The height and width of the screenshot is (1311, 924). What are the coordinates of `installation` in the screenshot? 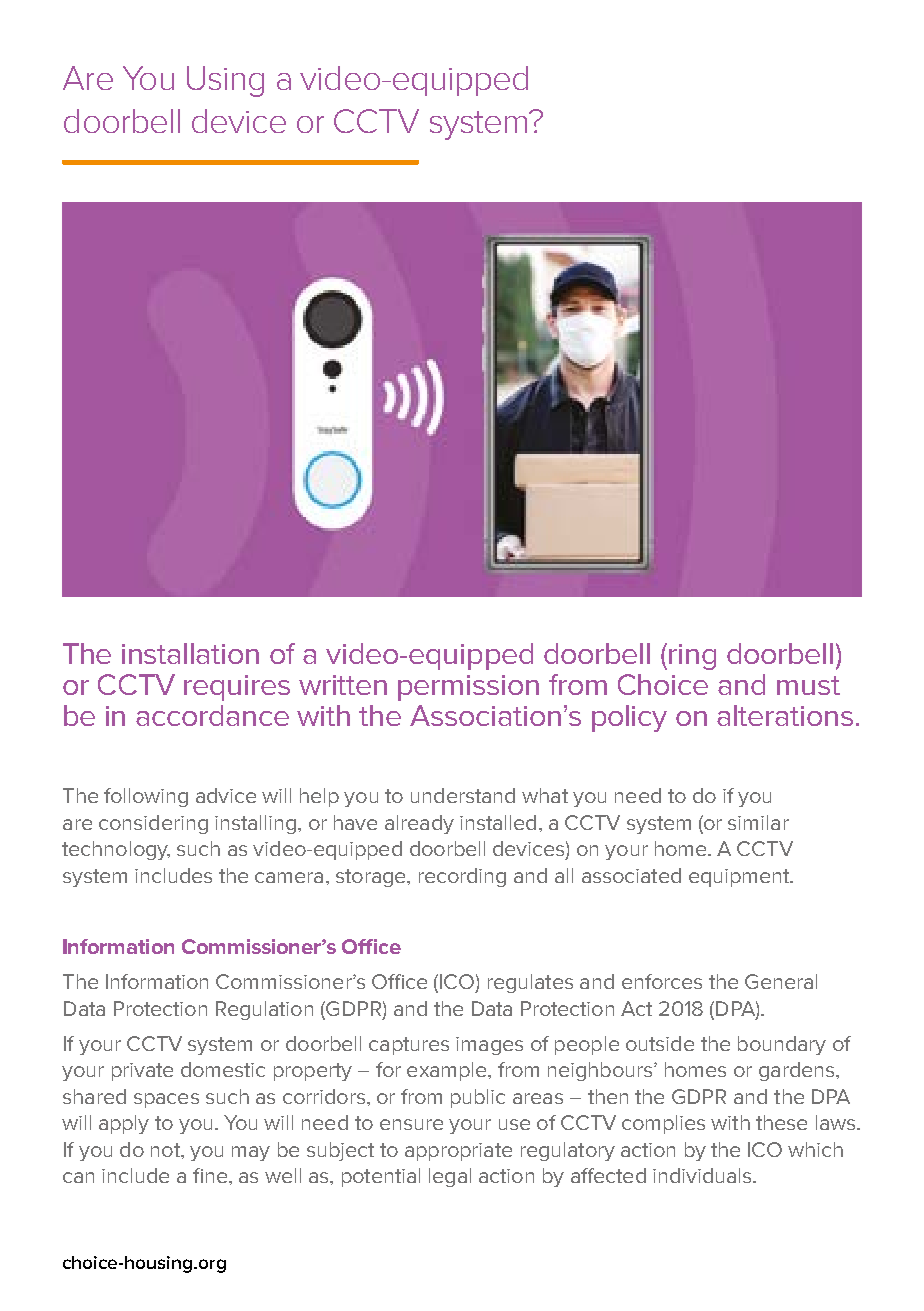 It's located at (190, 653).
